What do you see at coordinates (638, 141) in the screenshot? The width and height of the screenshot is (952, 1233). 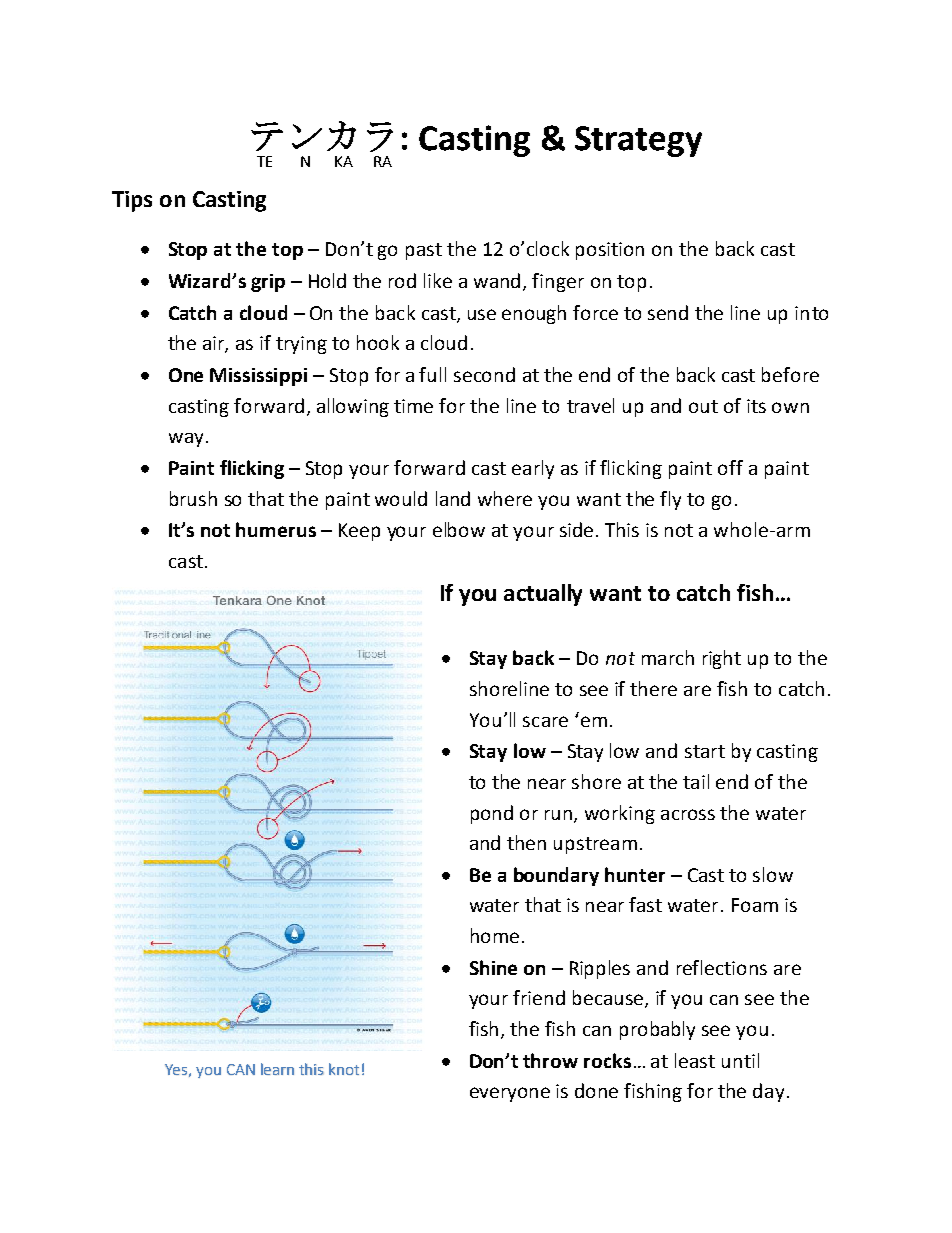 I see `Strategy` at bounding box center [638, 141].
